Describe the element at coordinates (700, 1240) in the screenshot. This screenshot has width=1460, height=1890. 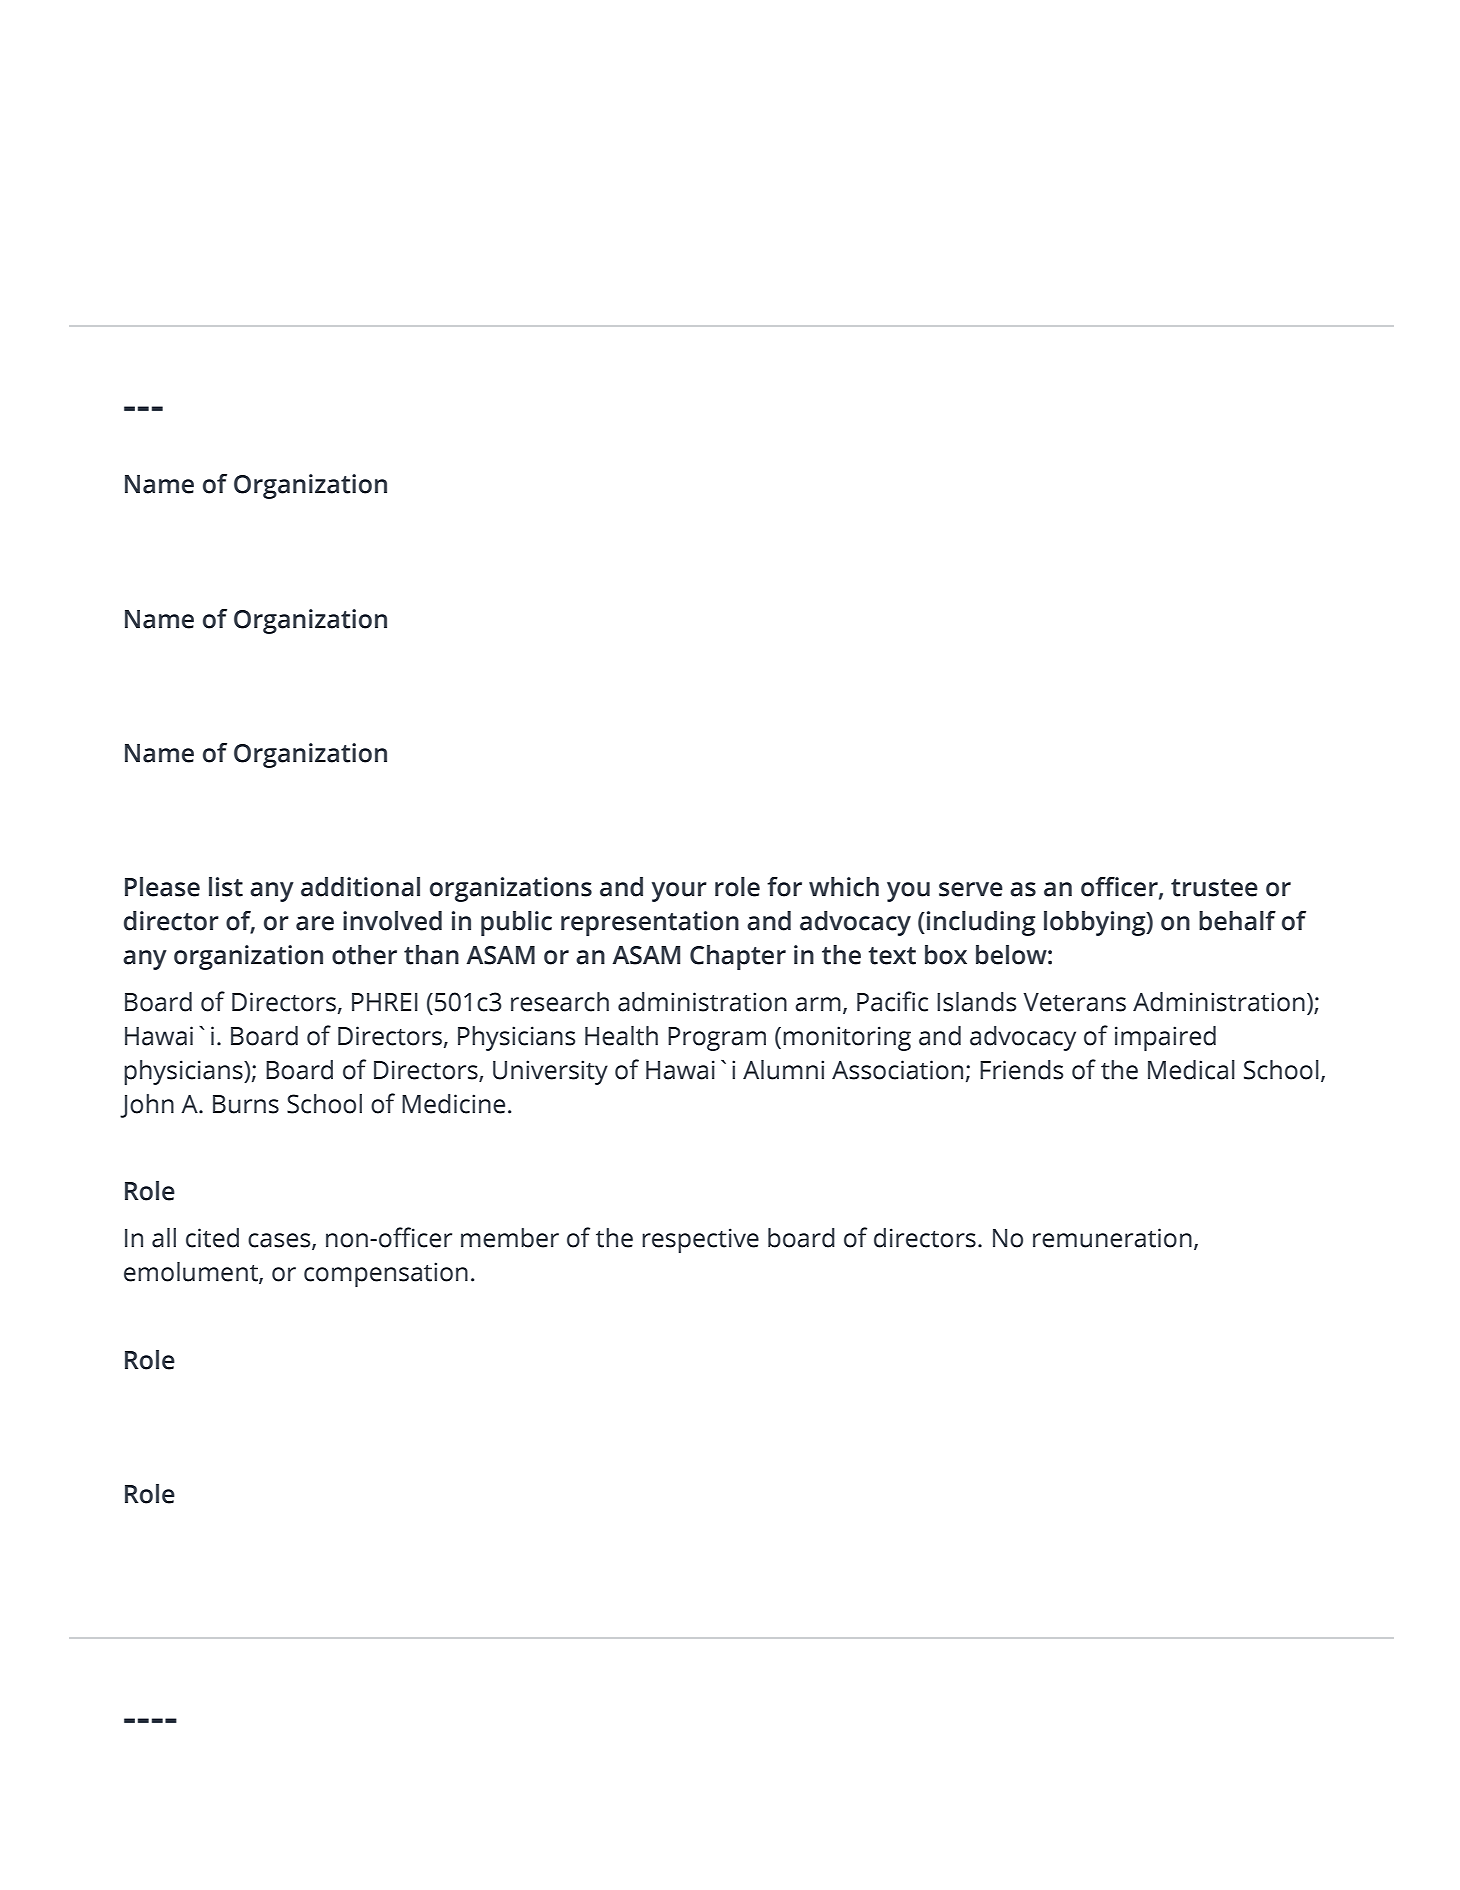
I see `respective` at that location.
